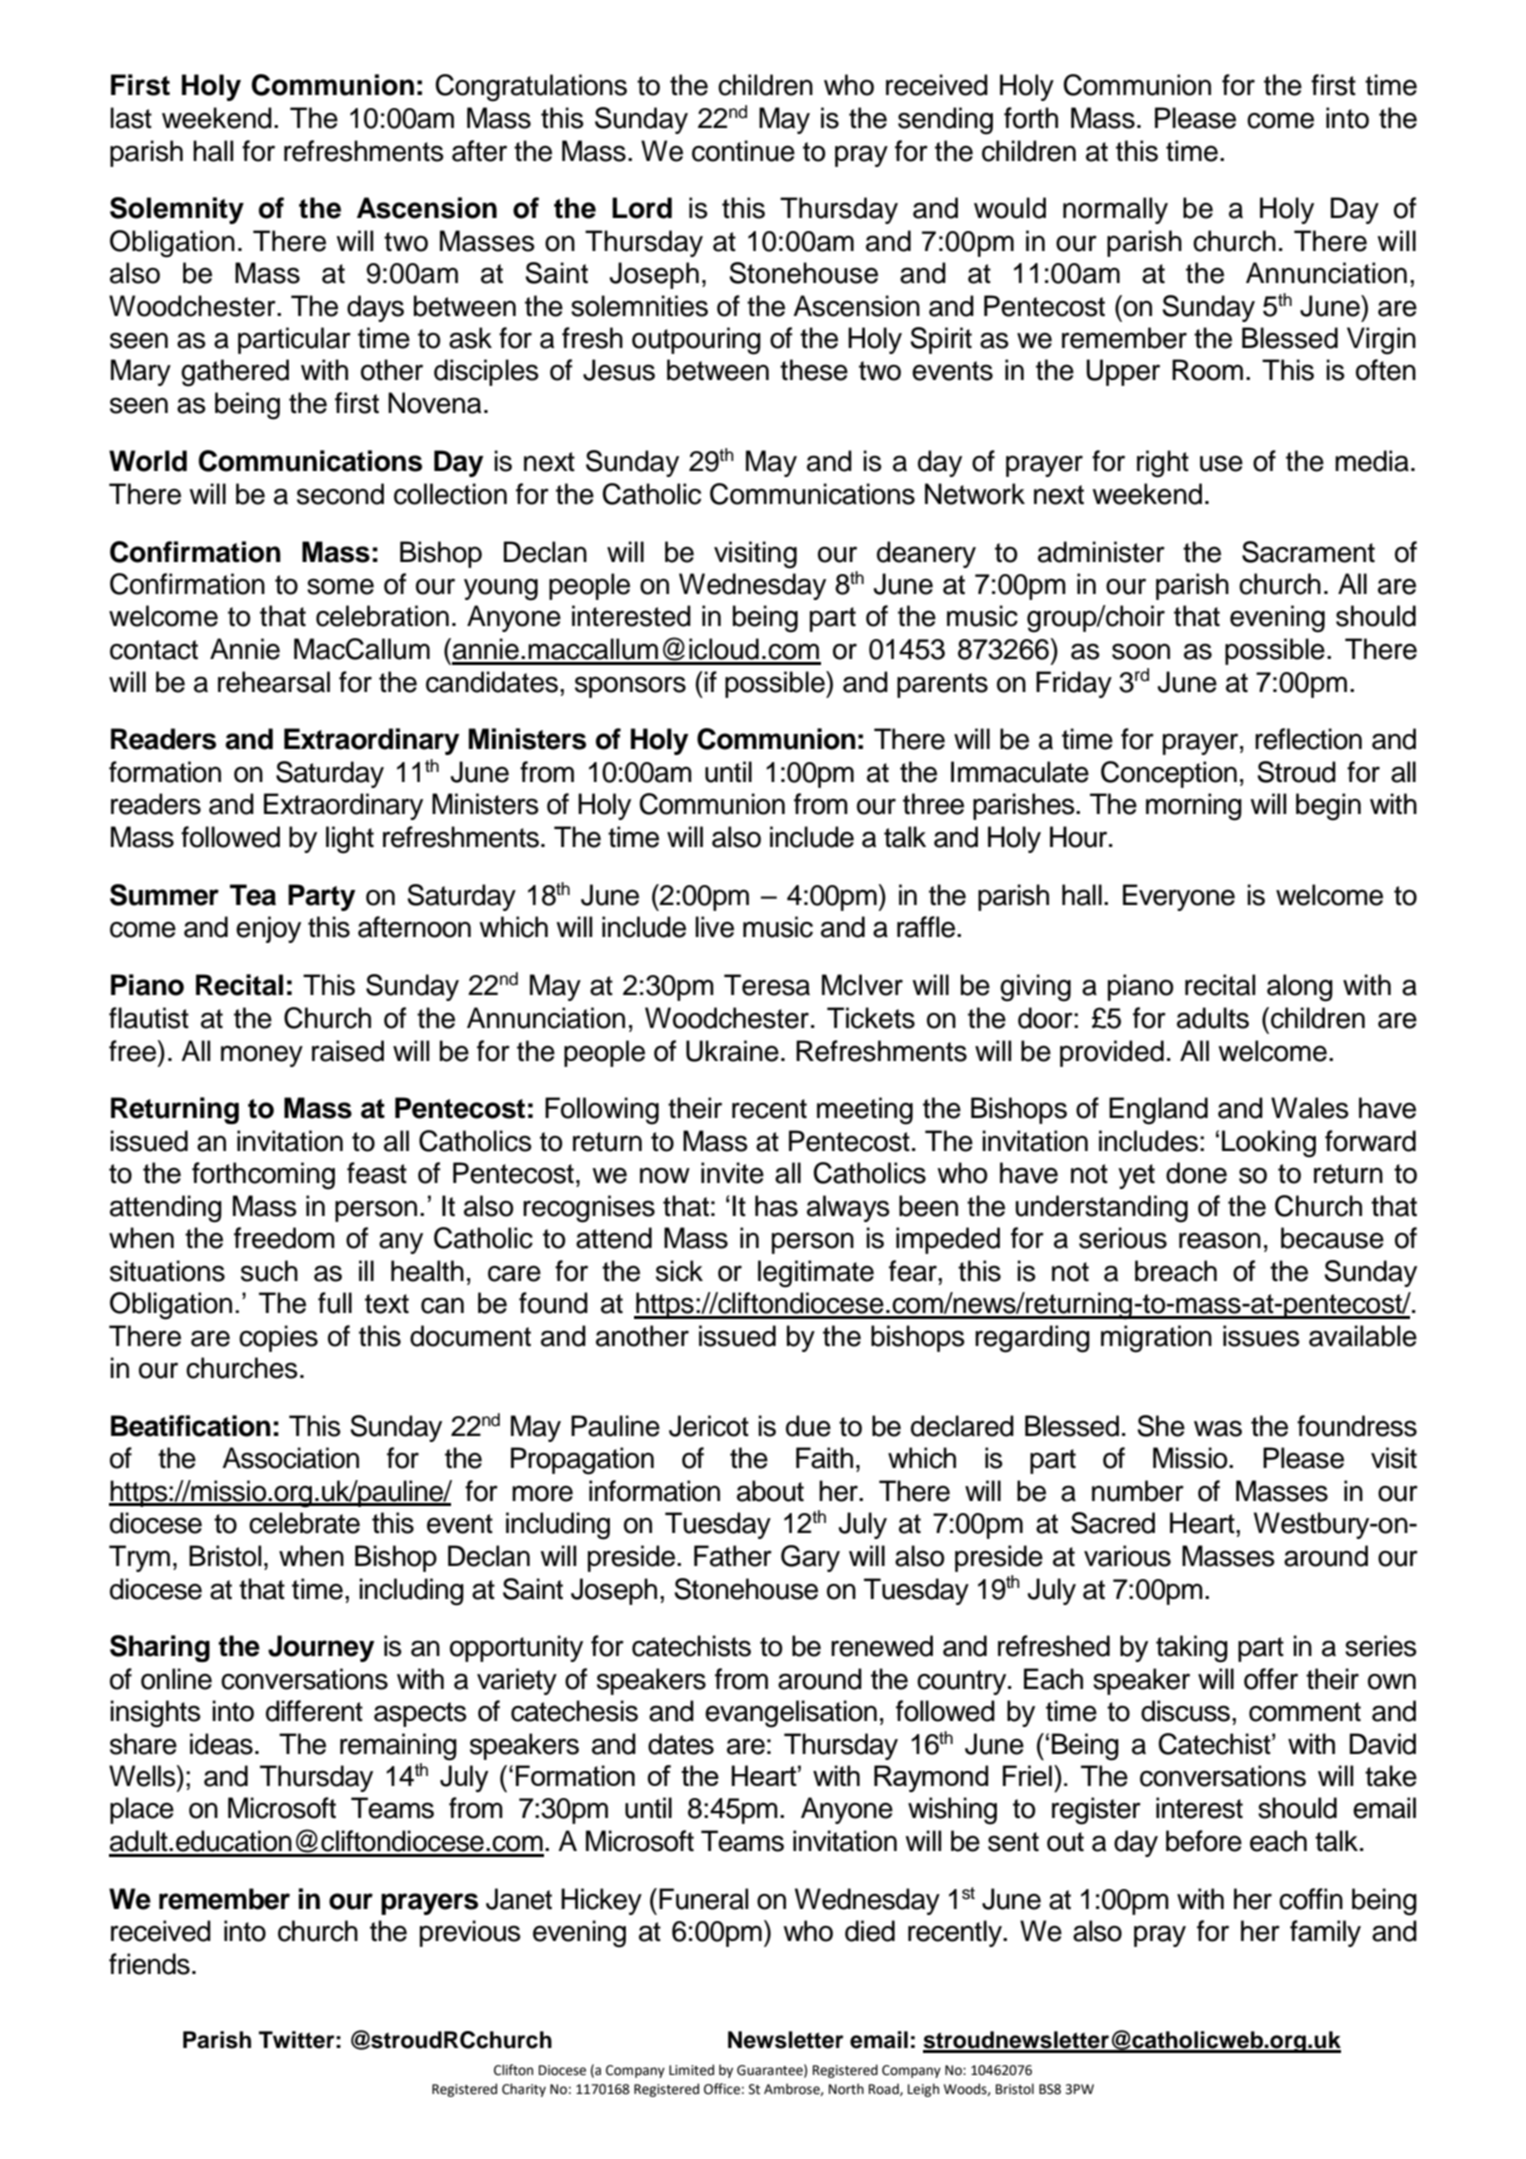  Describe the element at coordinates (262, 1056) in the page. I see `money` at that location.
